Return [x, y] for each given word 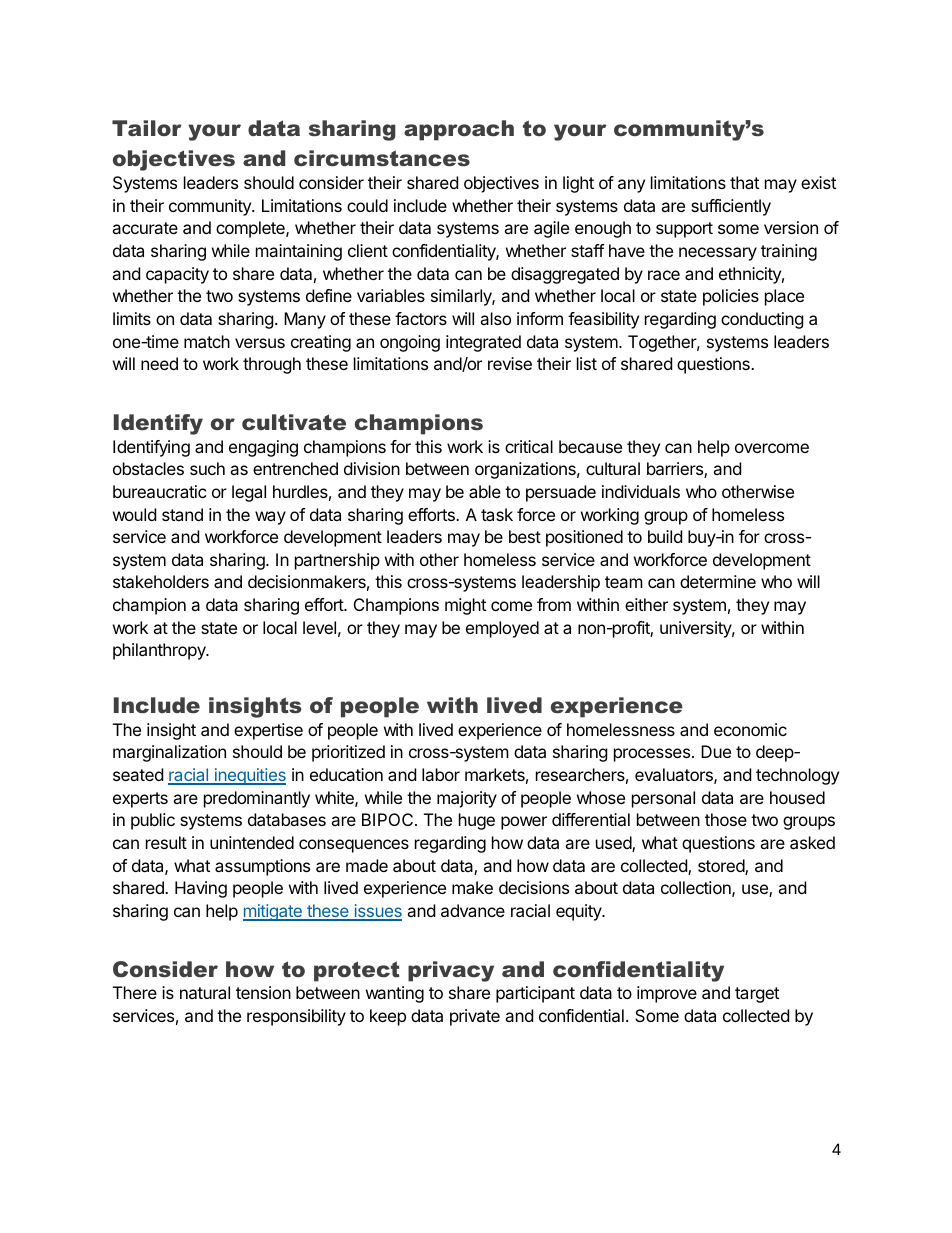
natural [205, 992]
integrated [483, 343]
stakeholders [161, 581]
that [744, 182]
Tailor [147, 128]
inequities [249, 776]
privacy [451, 971]
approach [459, 130]
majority [467, 799]
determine [718, 581]
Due [716, 751]
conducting [762, 320]
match [207, 341]
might [465, 606]
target [757, 995]
